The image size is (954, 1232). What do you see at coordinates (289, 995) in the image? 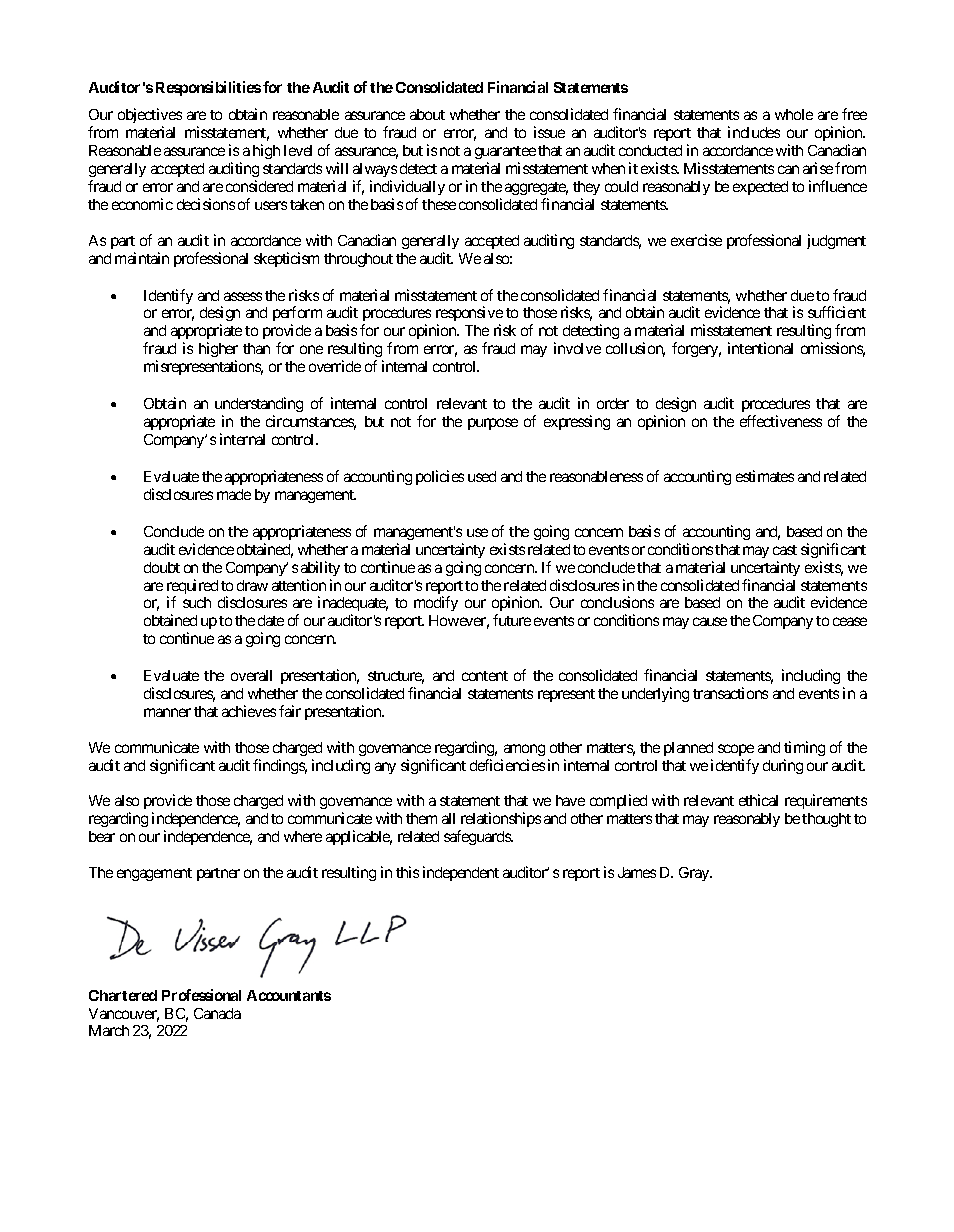
I see `Accountants` at bounding box center [289, 995].
